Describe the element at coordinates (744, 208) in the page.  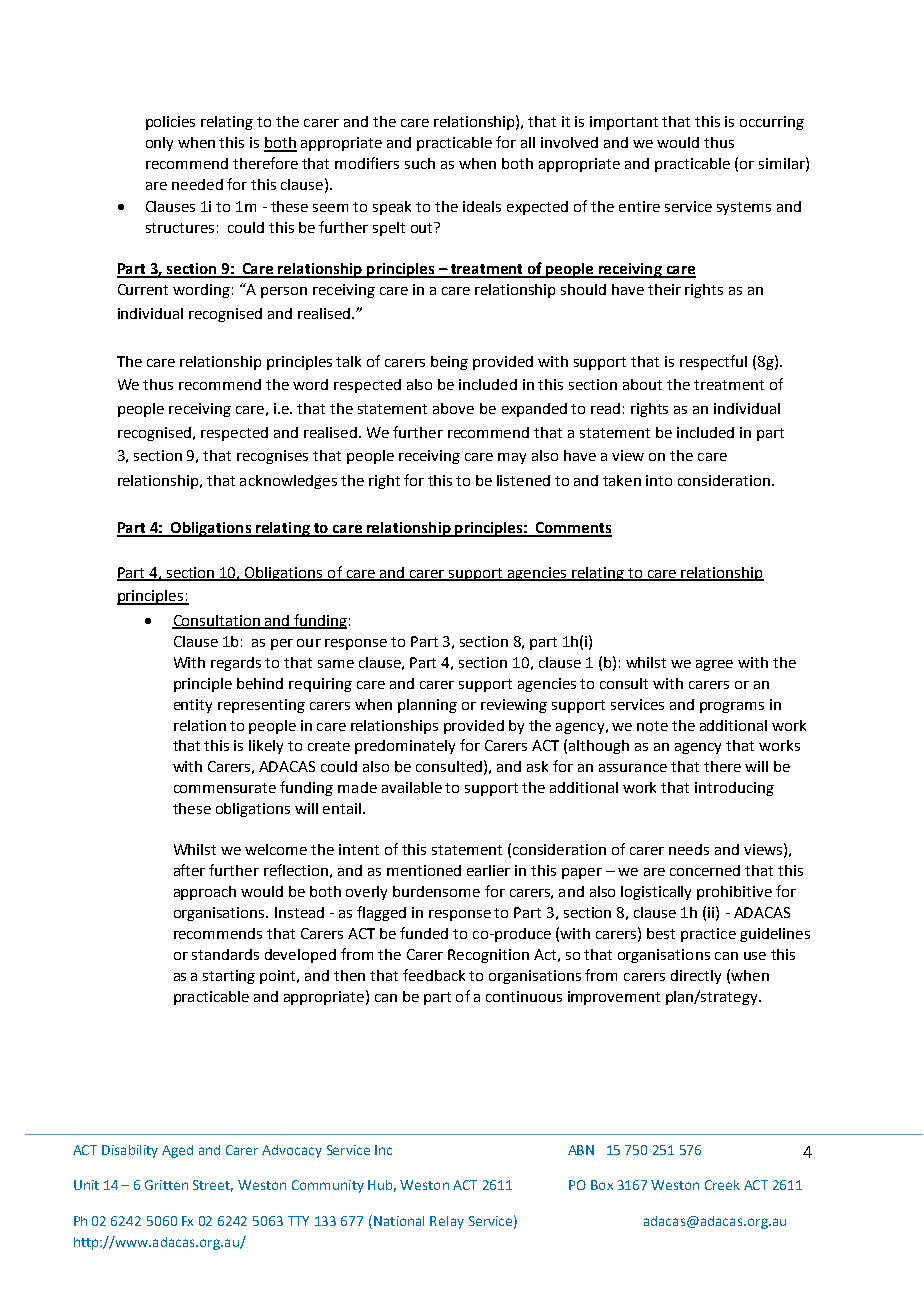
I see `systems` at that location.
